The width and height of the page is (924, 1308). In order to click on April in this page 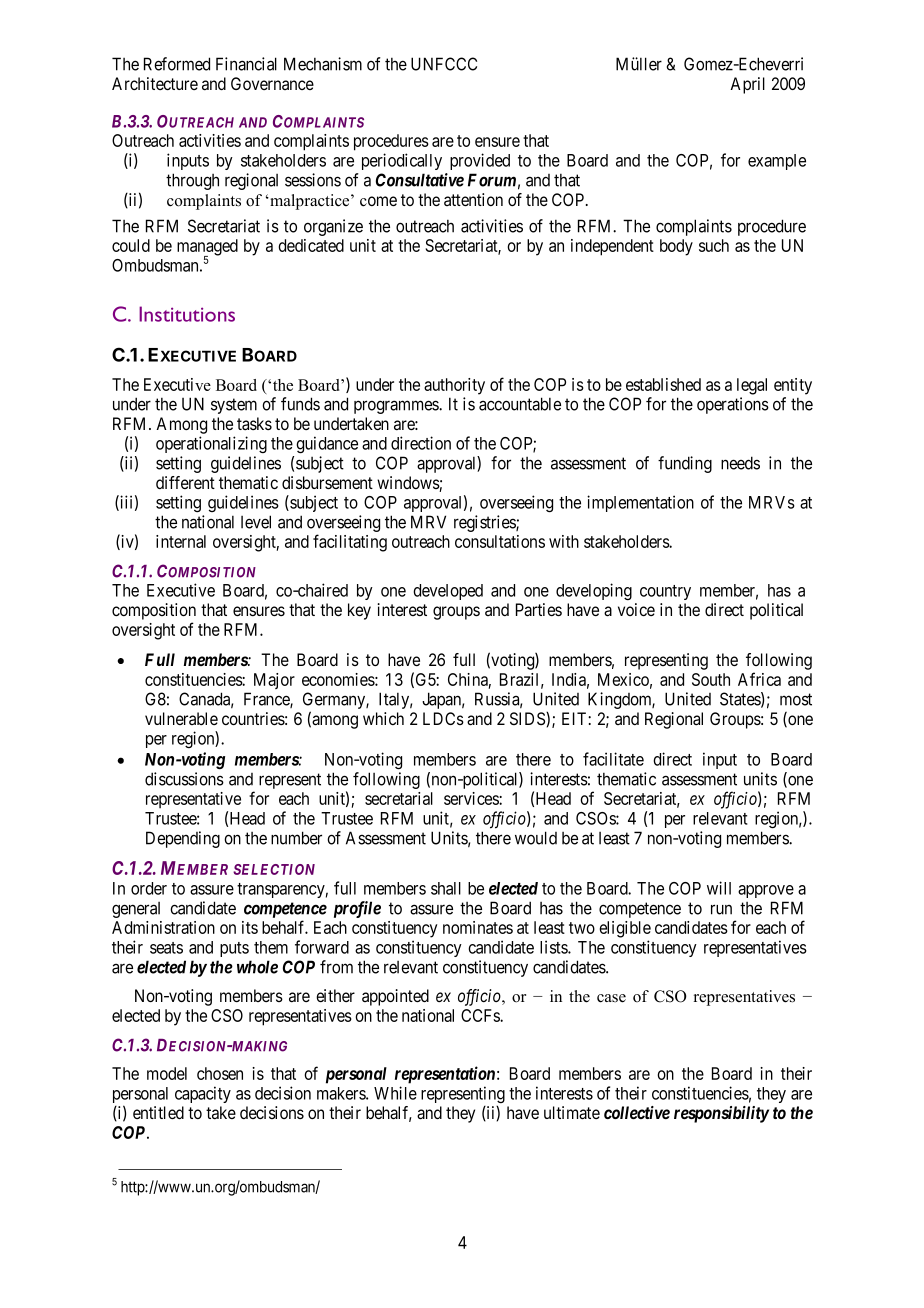, I will do `click(747, 85)`.
